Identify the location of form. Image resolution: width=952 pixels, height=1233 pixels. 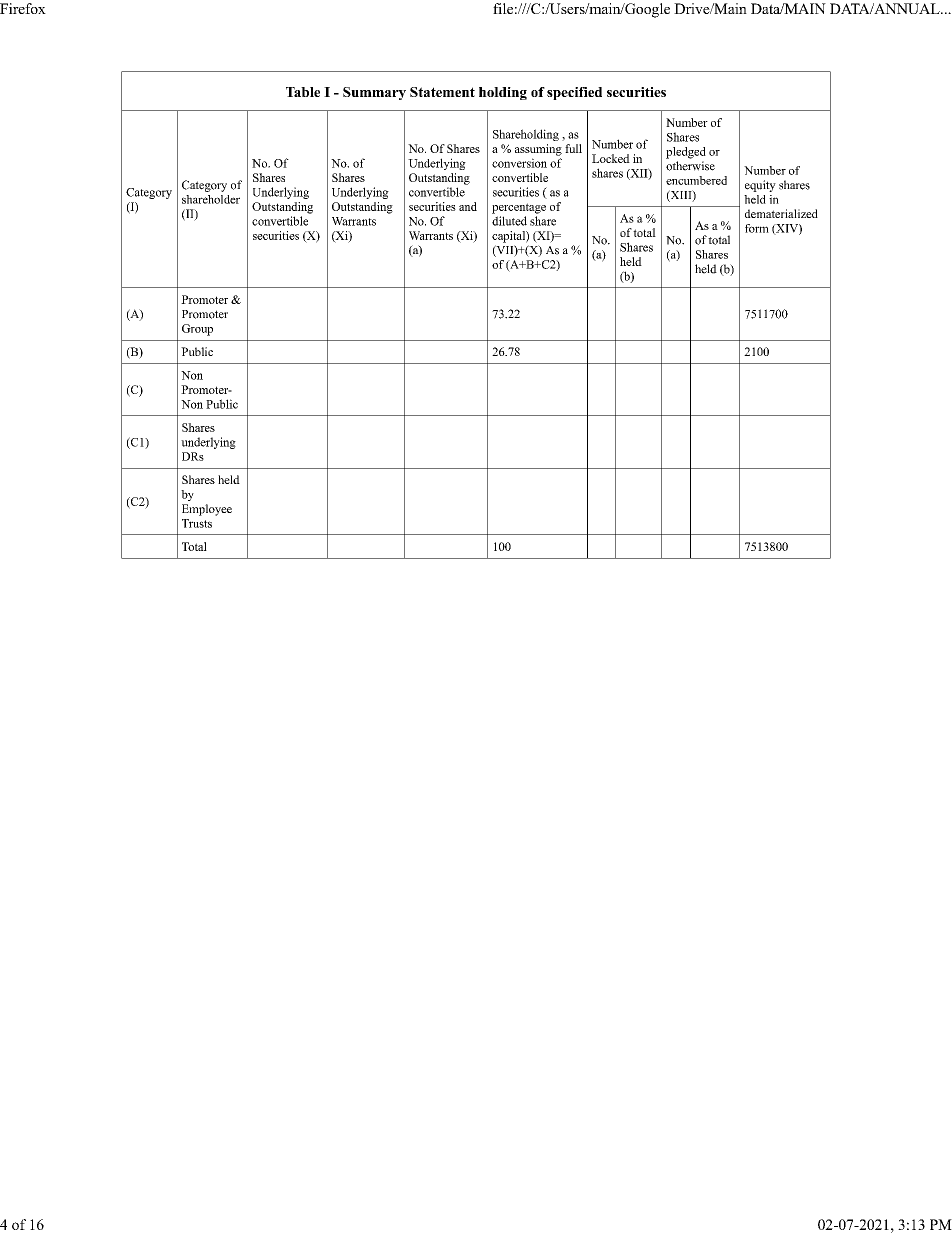
(757, 228).
